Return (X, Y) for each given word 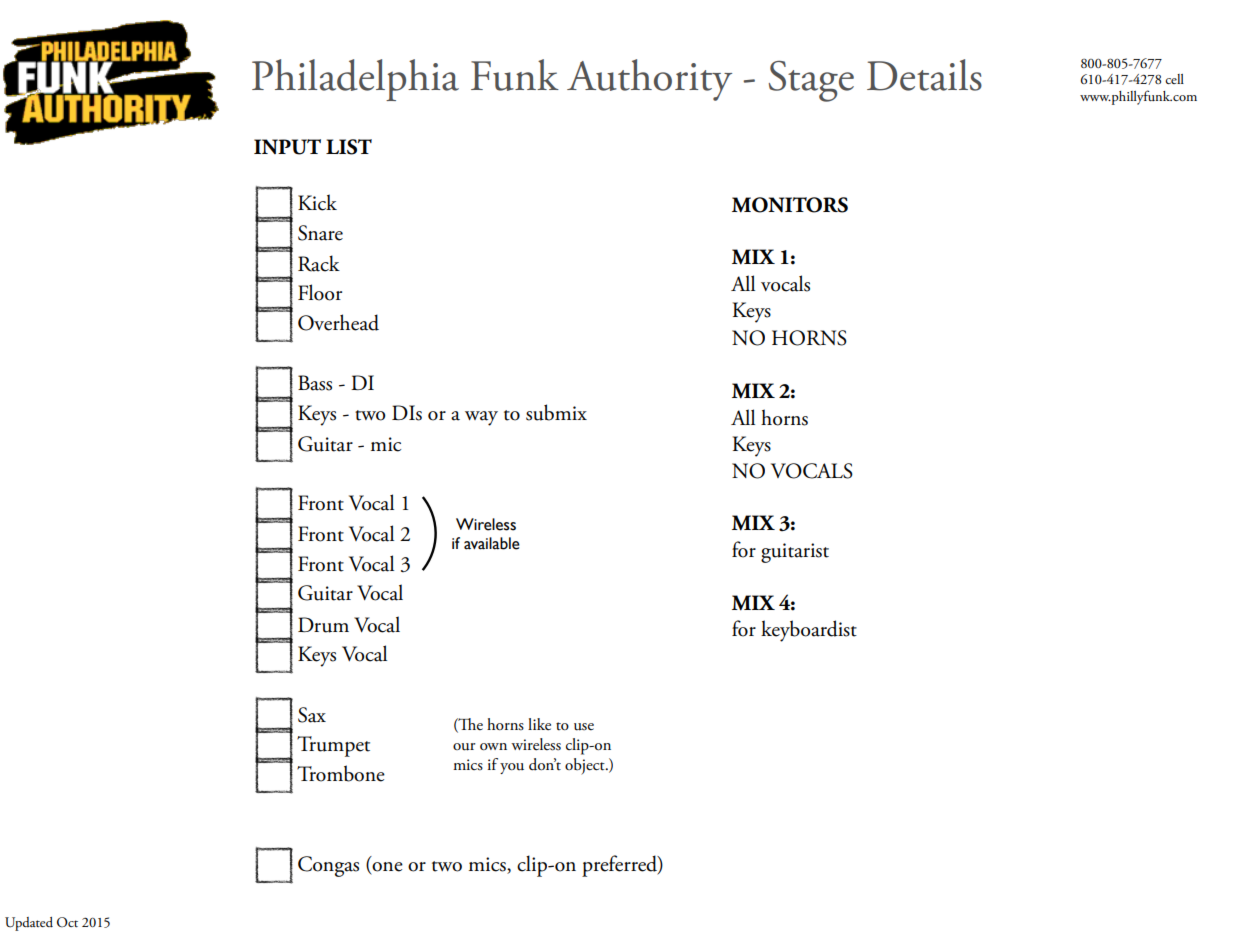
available (492, 543)
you (512, 768)
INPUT (287, 147)
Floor (320, 292)
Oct (67, 922)
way (481, 418)
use (584, 727)
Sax (312, 715)
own (493, 747)
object (586, 766)
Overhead (338, 322)
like (539, 724)
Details (924, 75)
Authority (649, 80)
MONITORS (790, 205)
